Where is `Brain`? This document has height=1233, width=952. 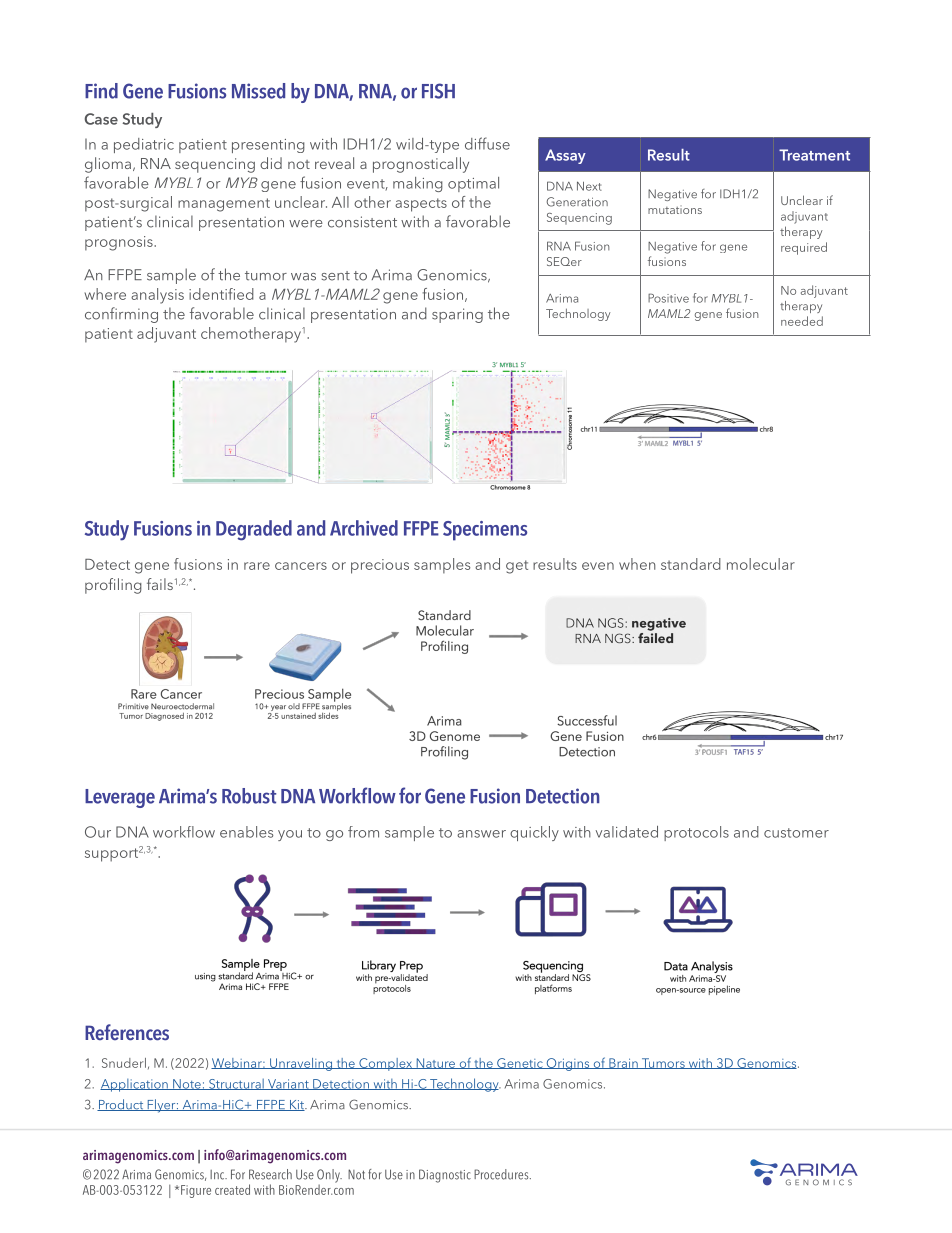 Brain is located at coordinates (623, 1063).
